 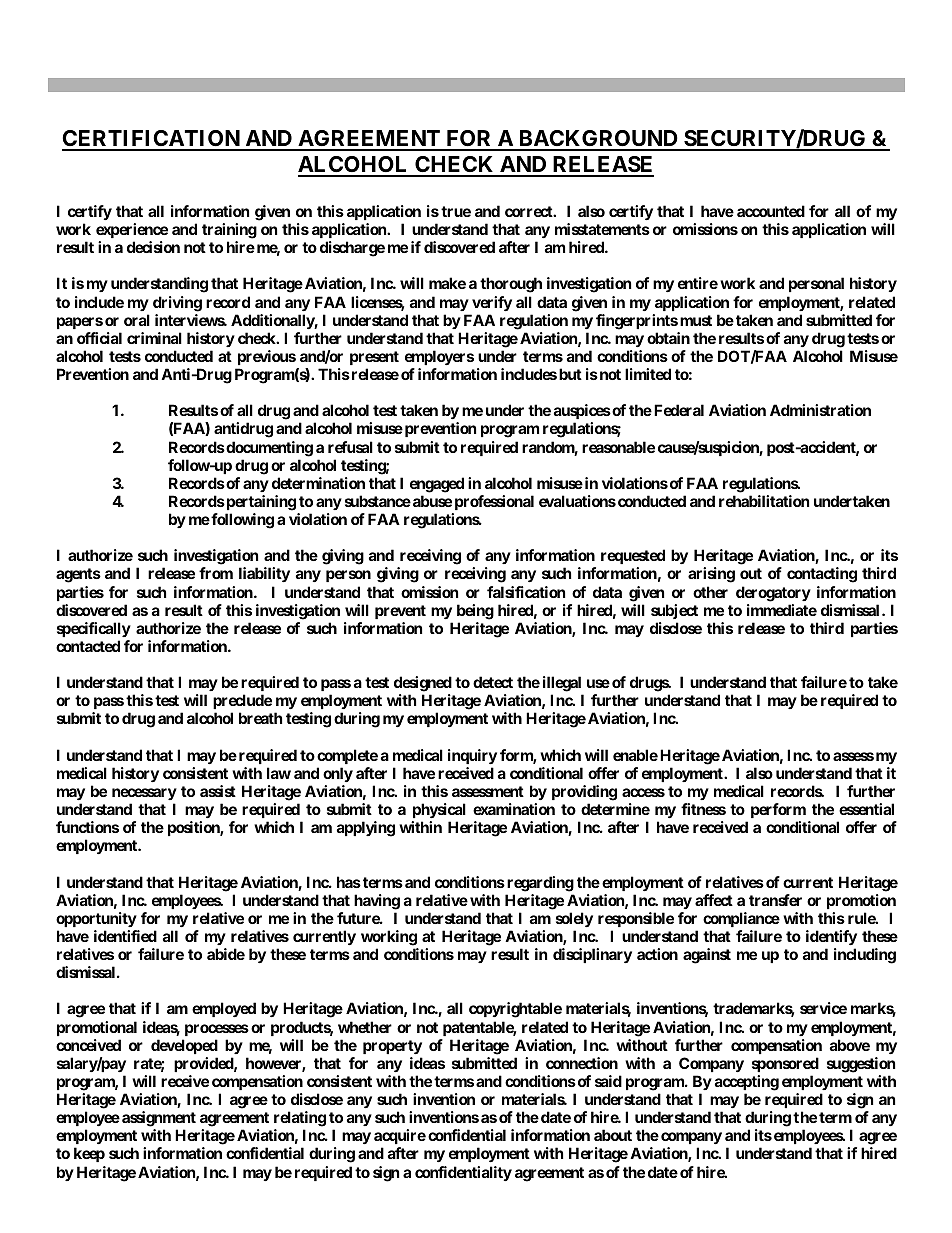 I want to click on accepting, so click(x=747, y=1083).
